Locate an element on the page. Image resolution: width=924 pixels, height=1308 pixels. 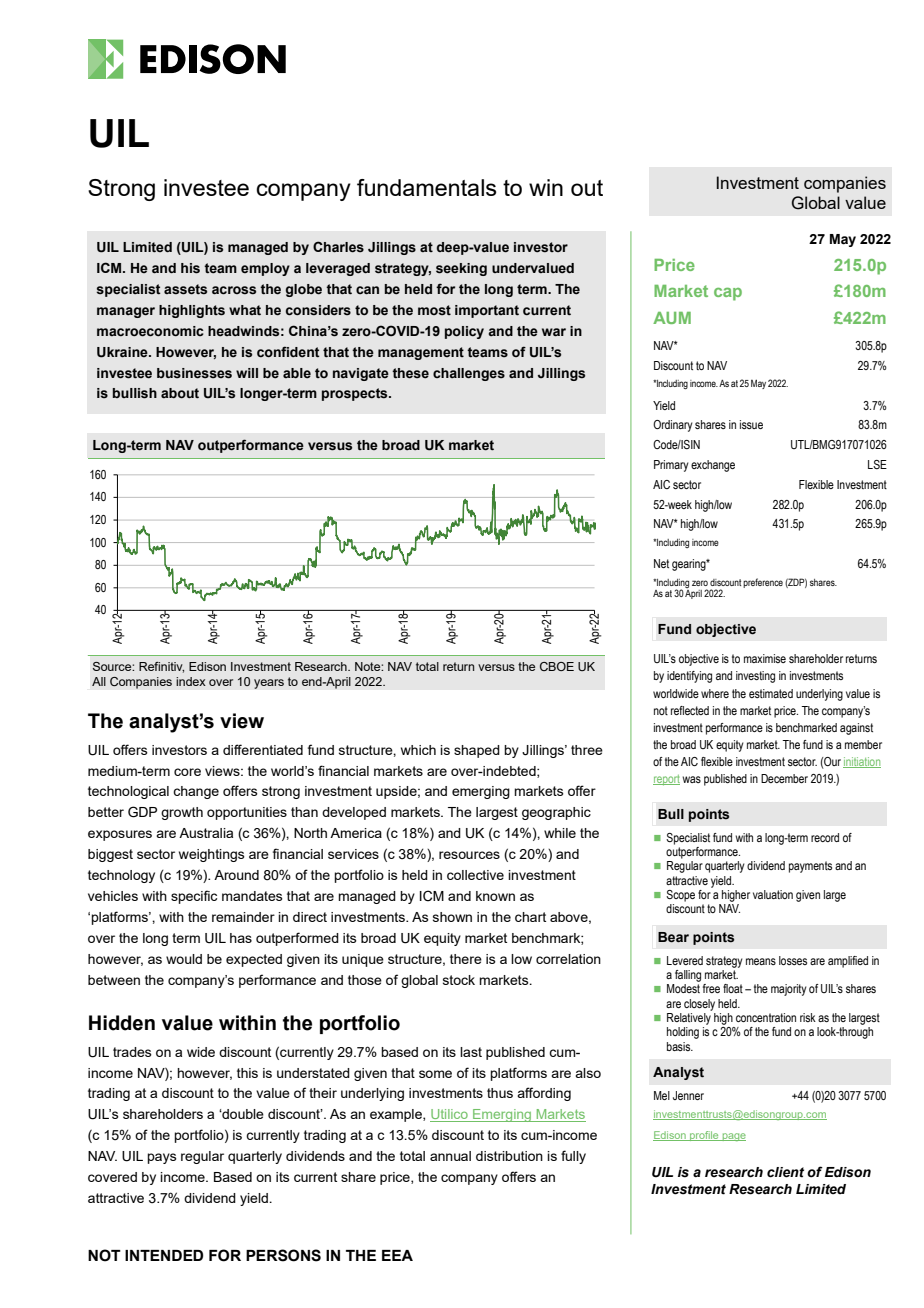
CBOE is located at coordinates (557, 666).
